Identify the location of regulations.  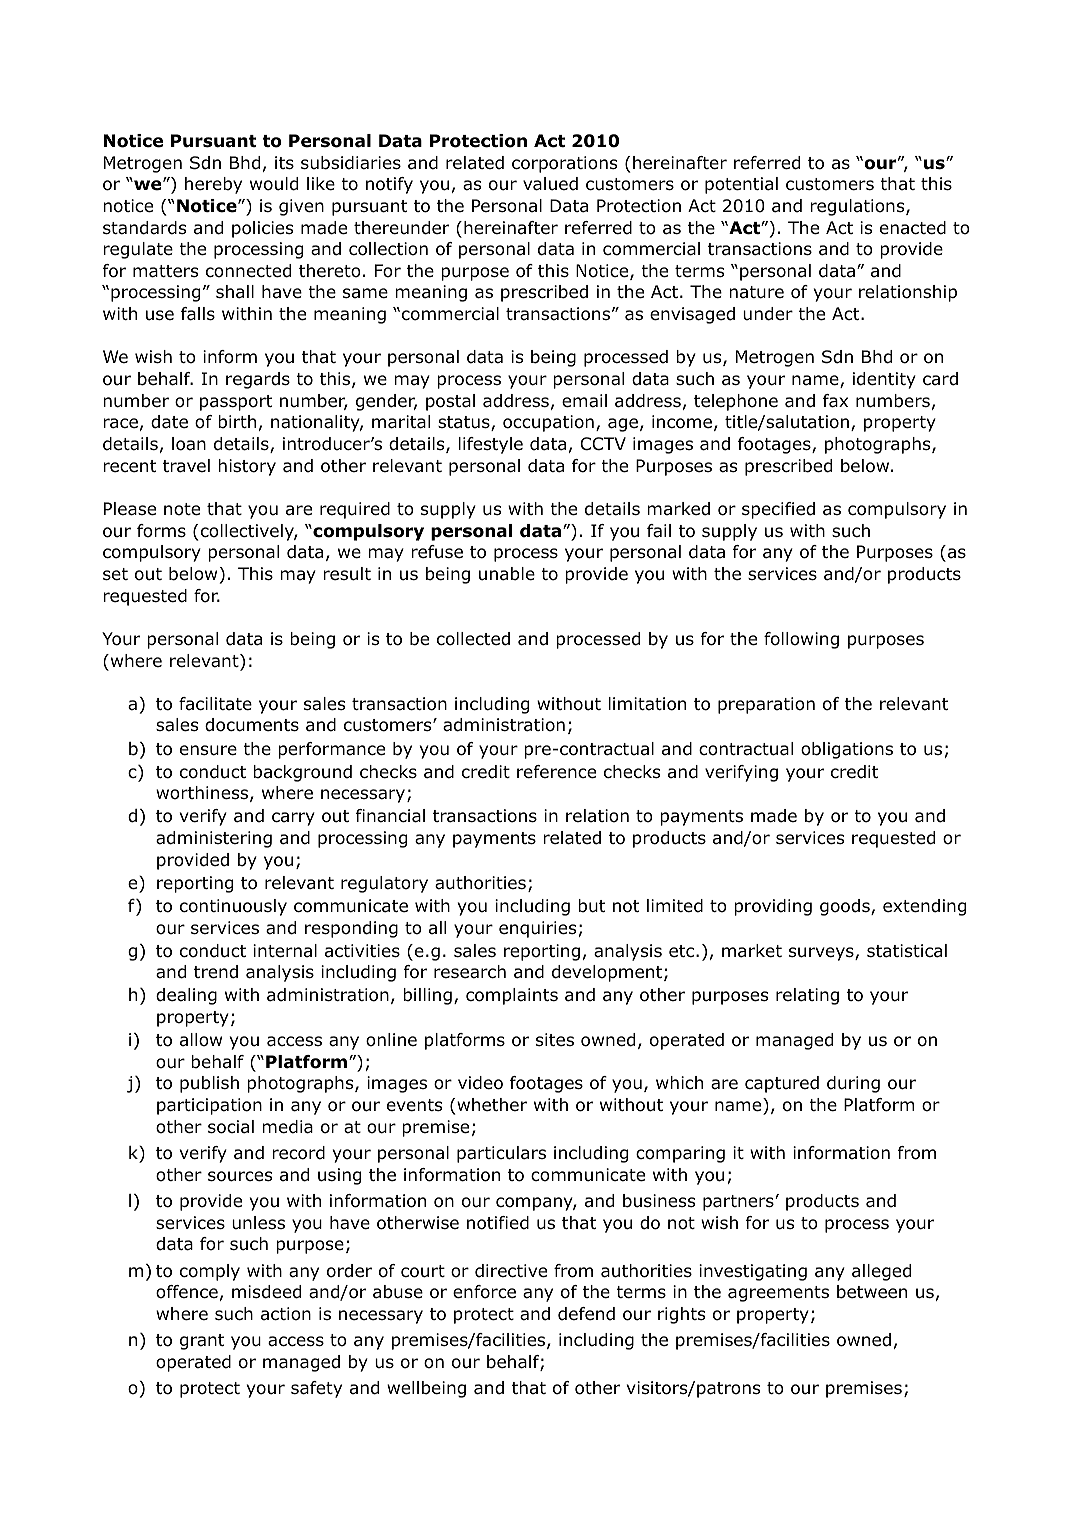
(858, 207).
